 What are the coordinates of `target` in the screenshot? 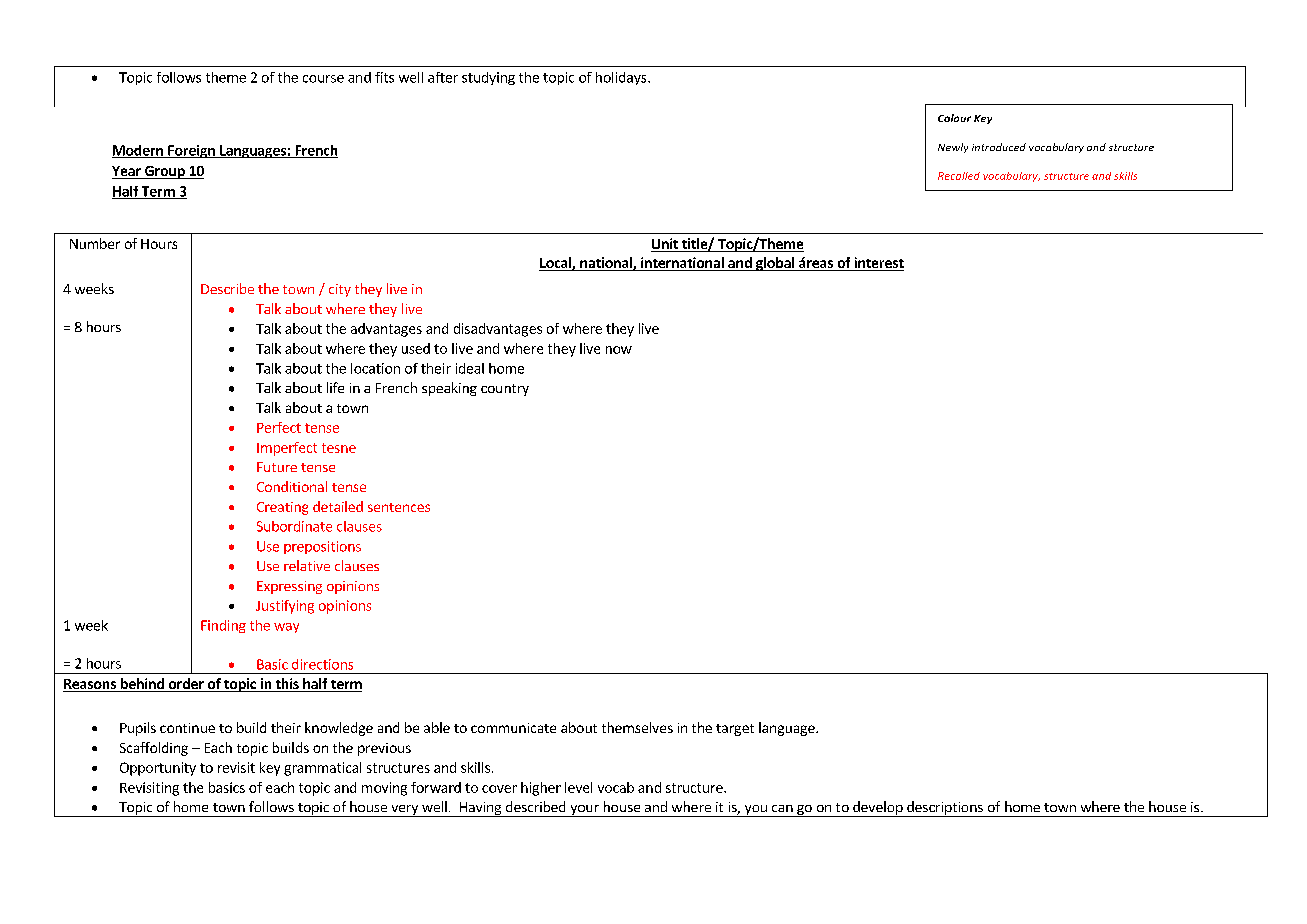 It's located at (735, 730).
